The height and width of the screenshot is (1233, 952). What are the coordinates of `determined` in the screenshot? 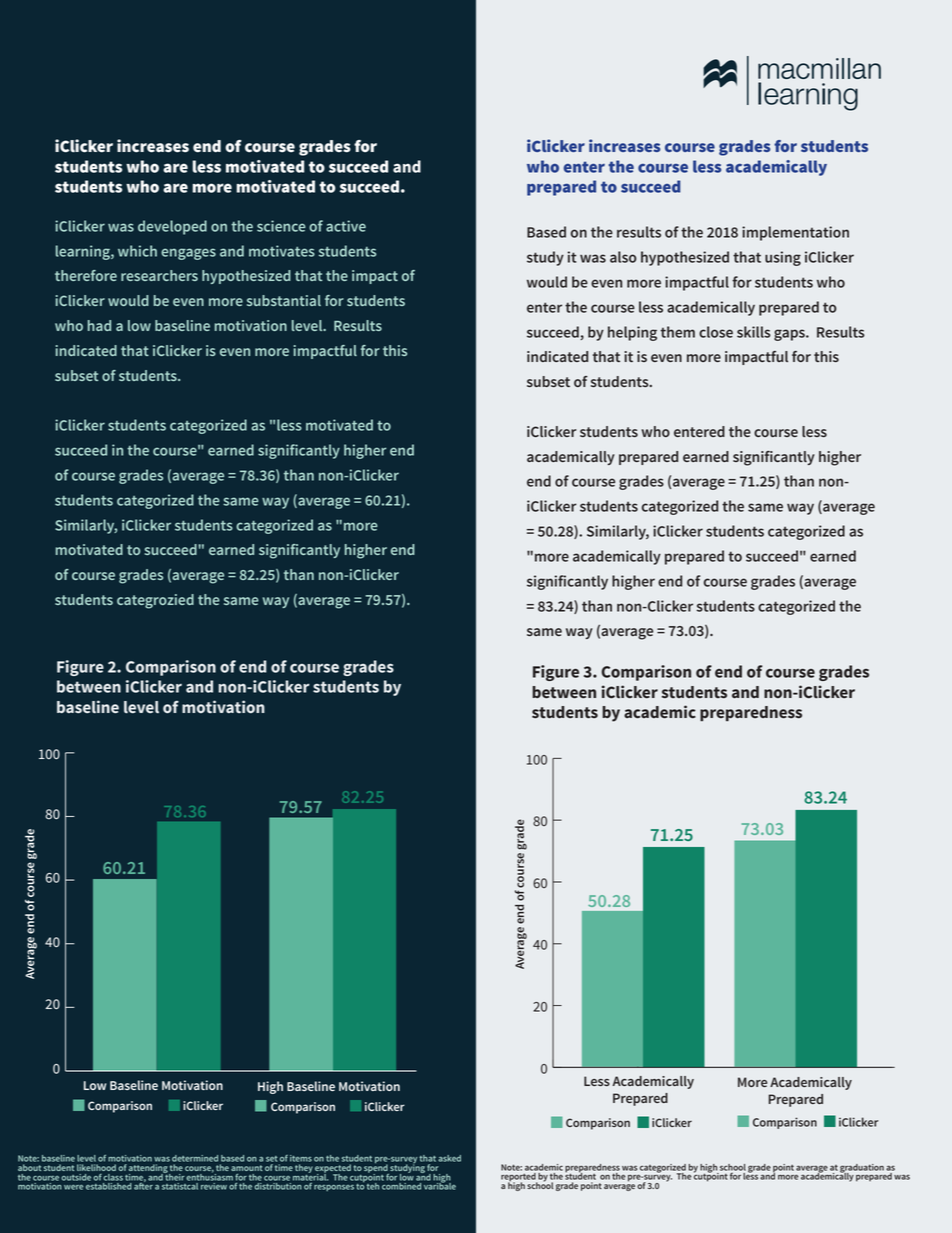 It's located at (195, 1158).
